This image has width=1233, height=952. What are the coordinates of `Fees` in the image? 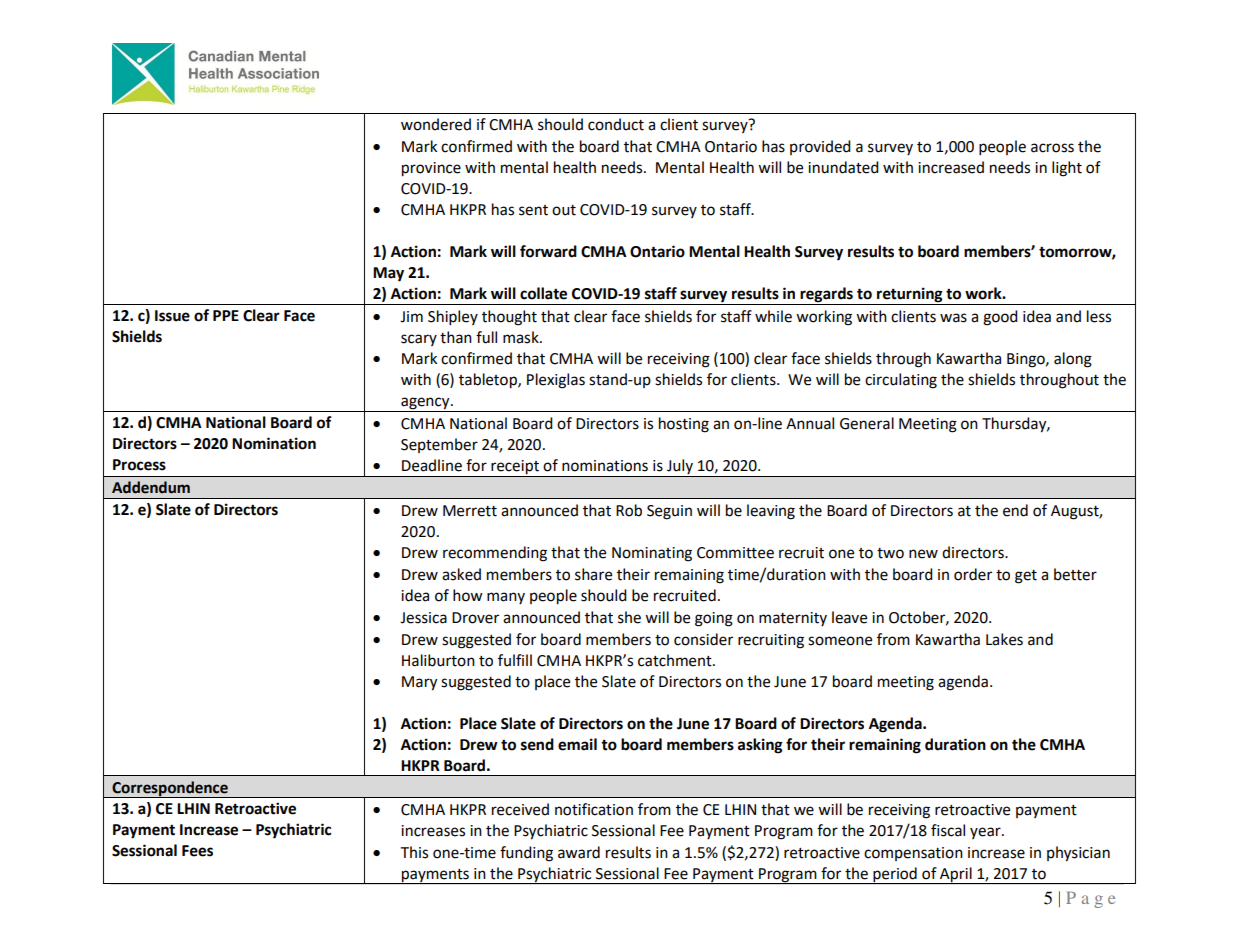 It's located at (197, 851).
